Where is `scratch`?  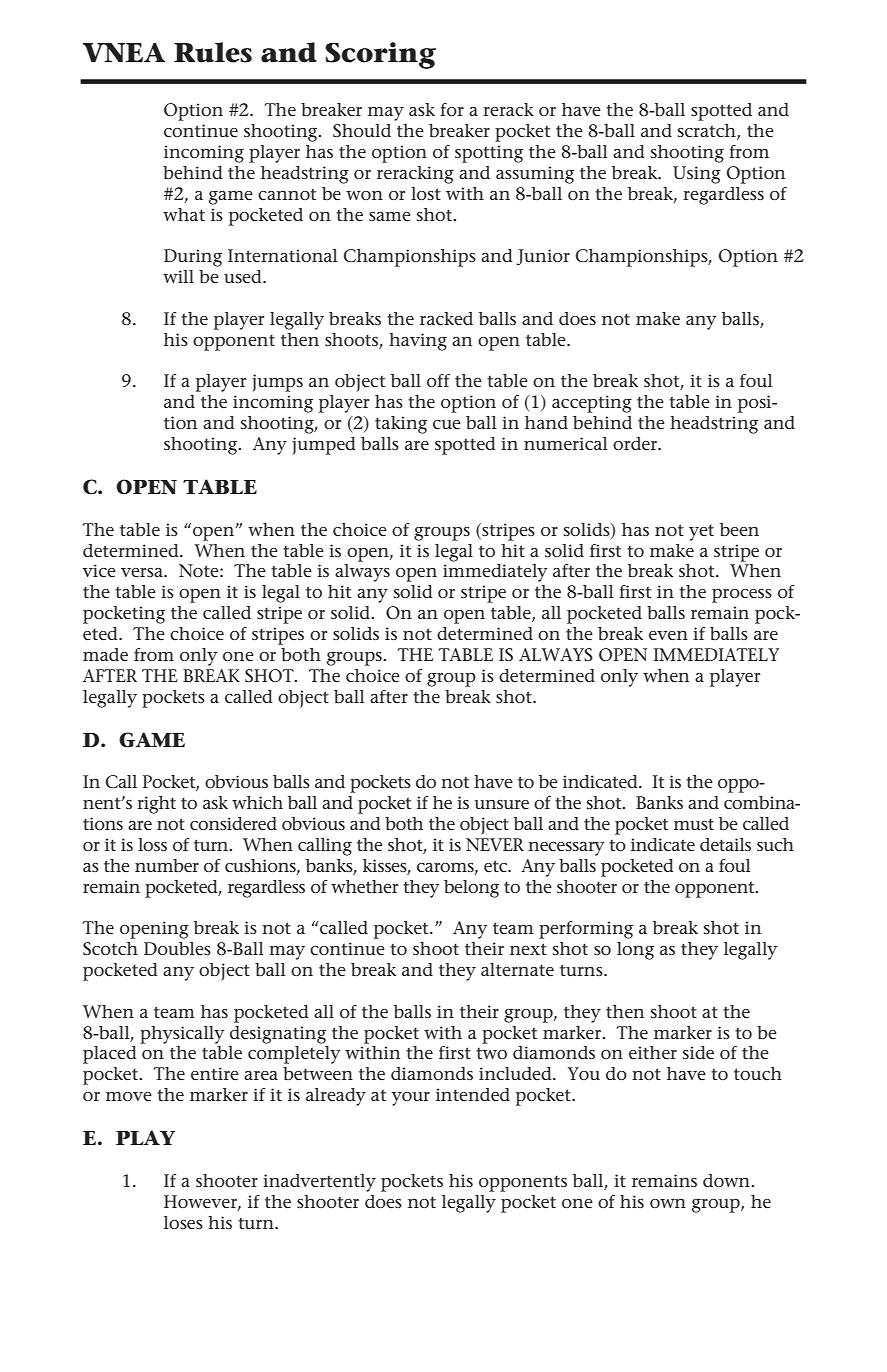 scratch is located at coordinates (708, 132).
